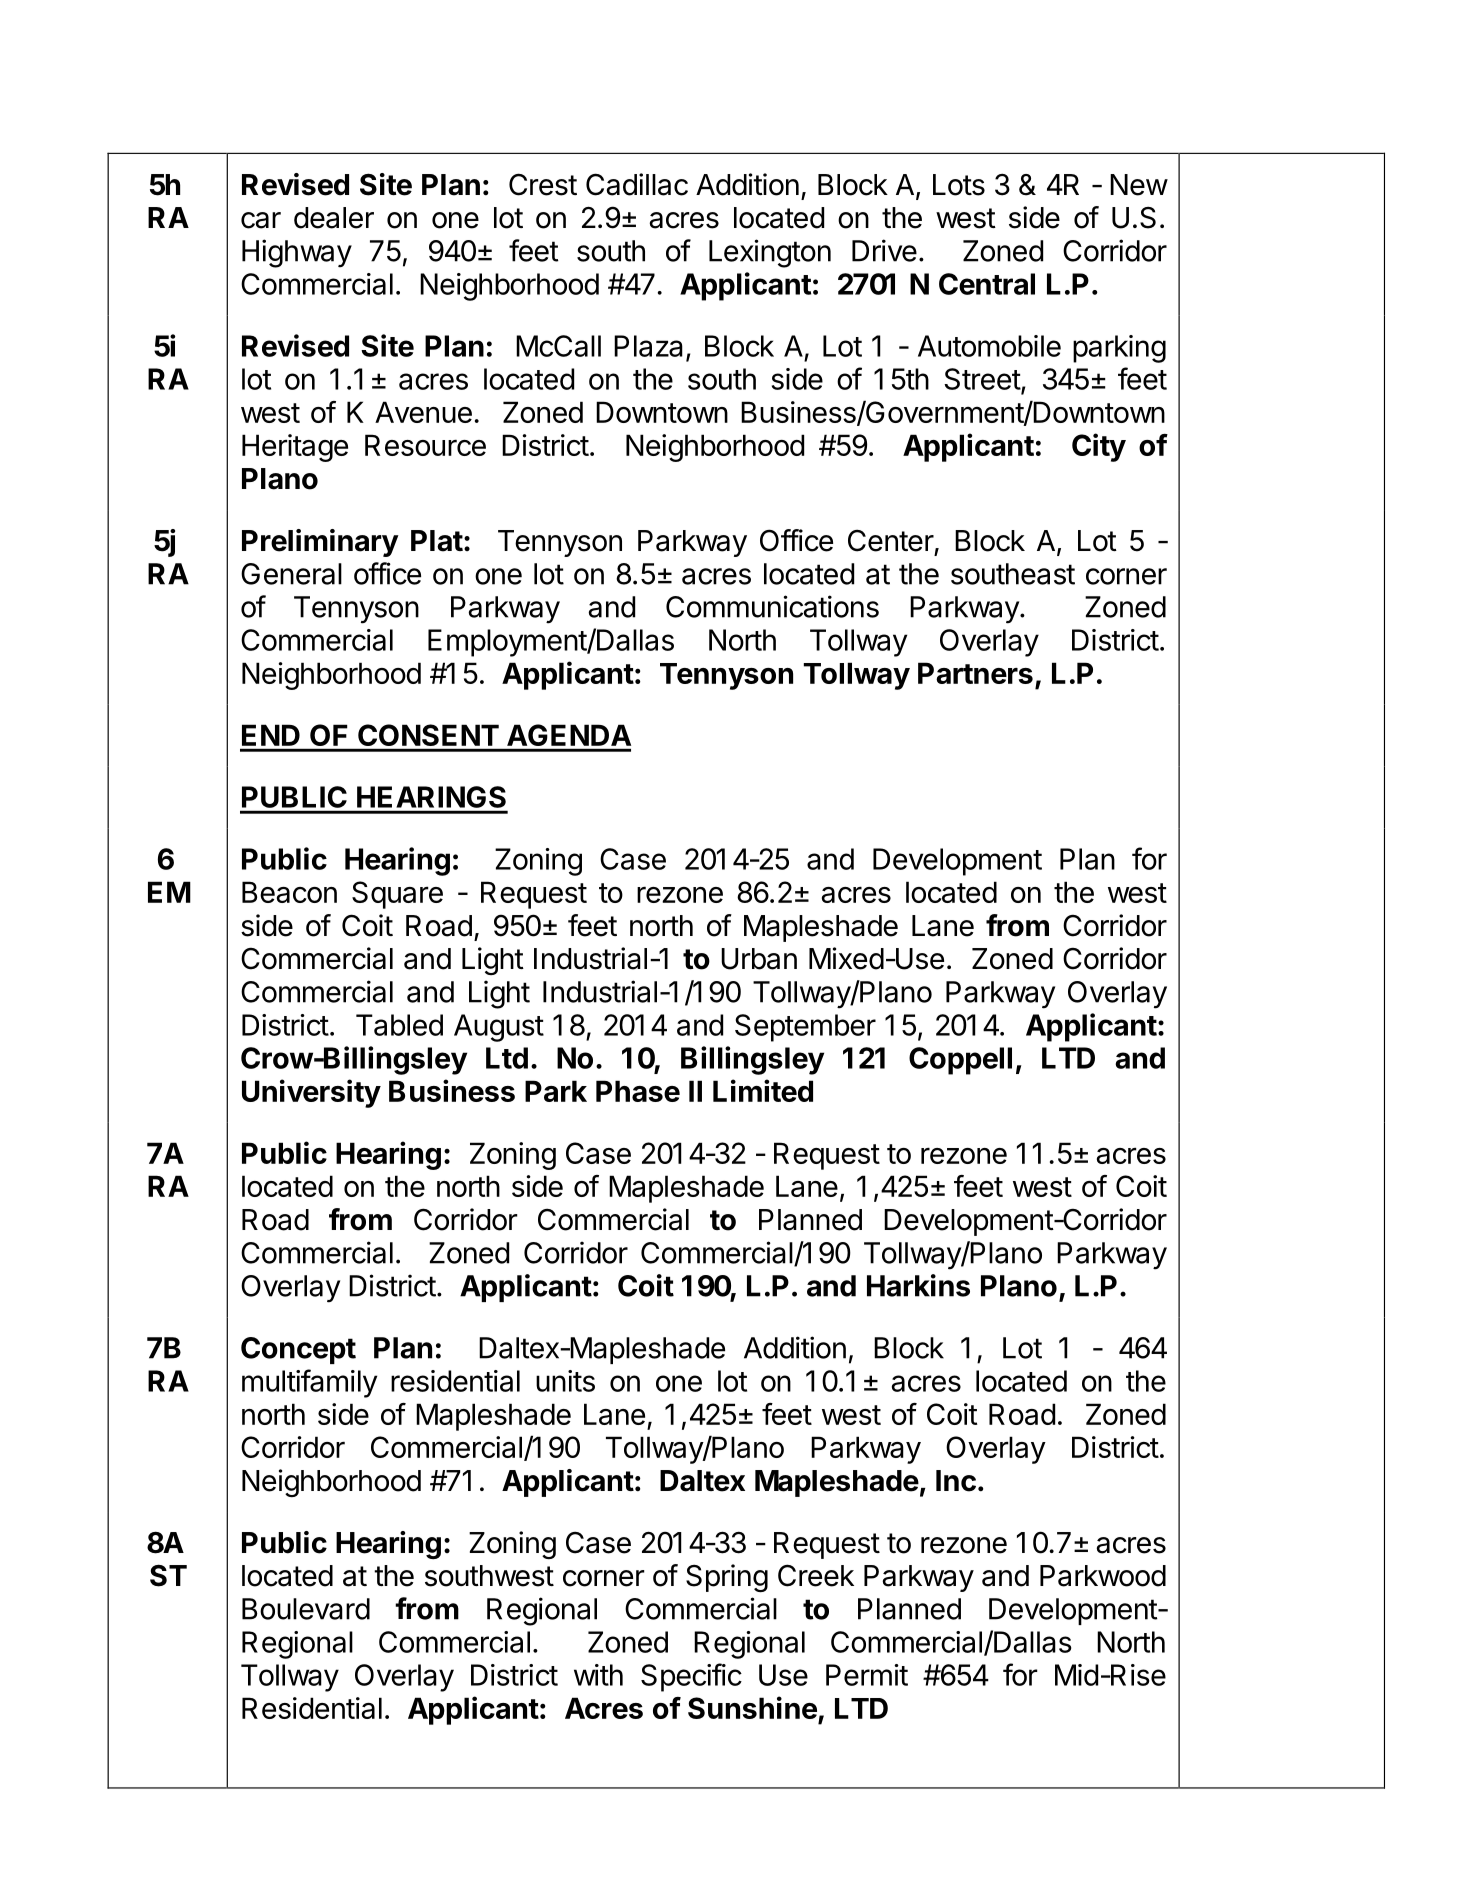 This screenshot has height=1903, width=1471. Describe the element at coordinates (306, 1609) in the screenshot. I see `Boulevard` at that location.
